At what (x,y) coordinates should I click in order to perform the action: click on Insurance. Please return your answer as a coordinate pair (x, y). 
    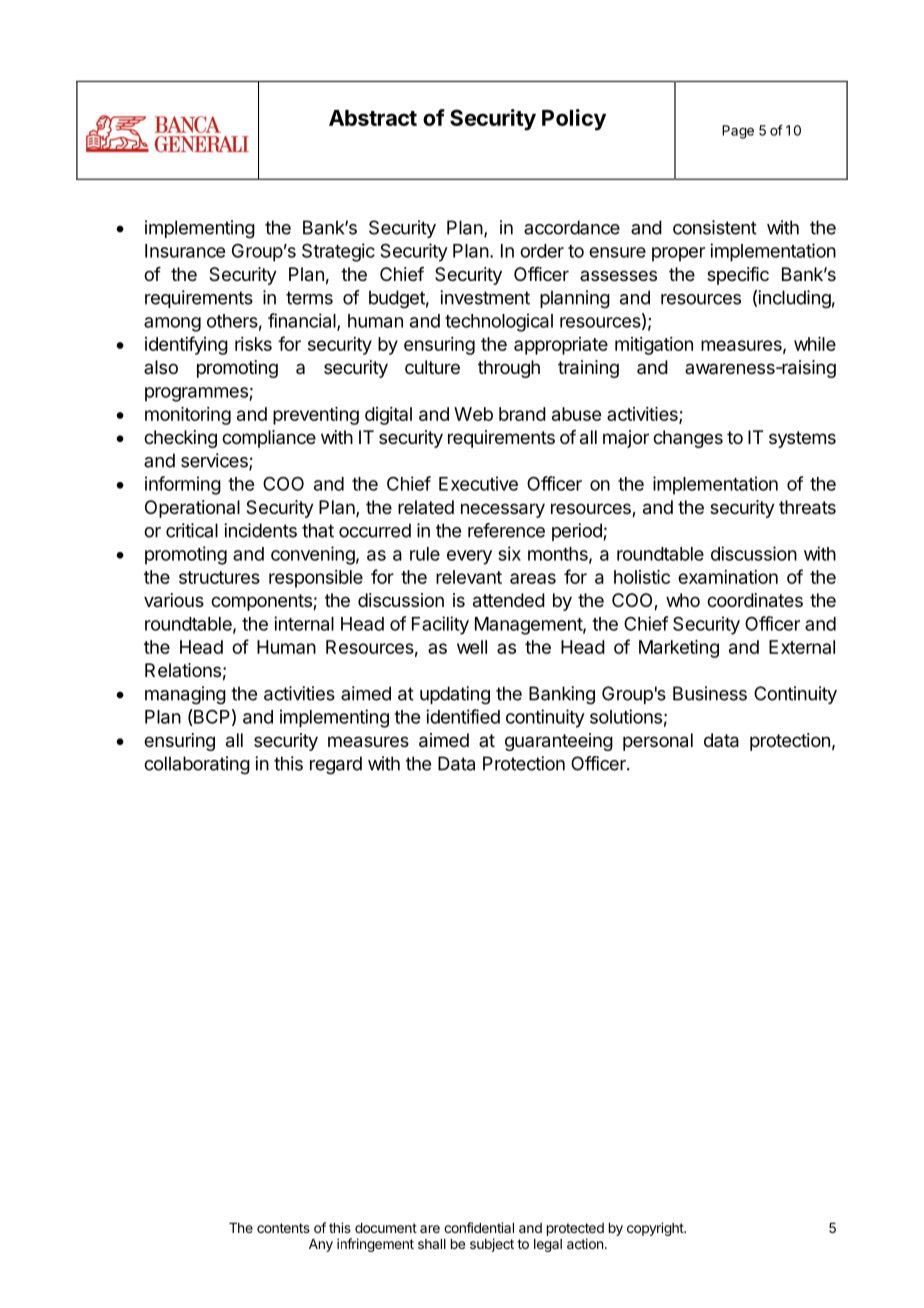
    Looking at the image, I should click on (185, 251).
